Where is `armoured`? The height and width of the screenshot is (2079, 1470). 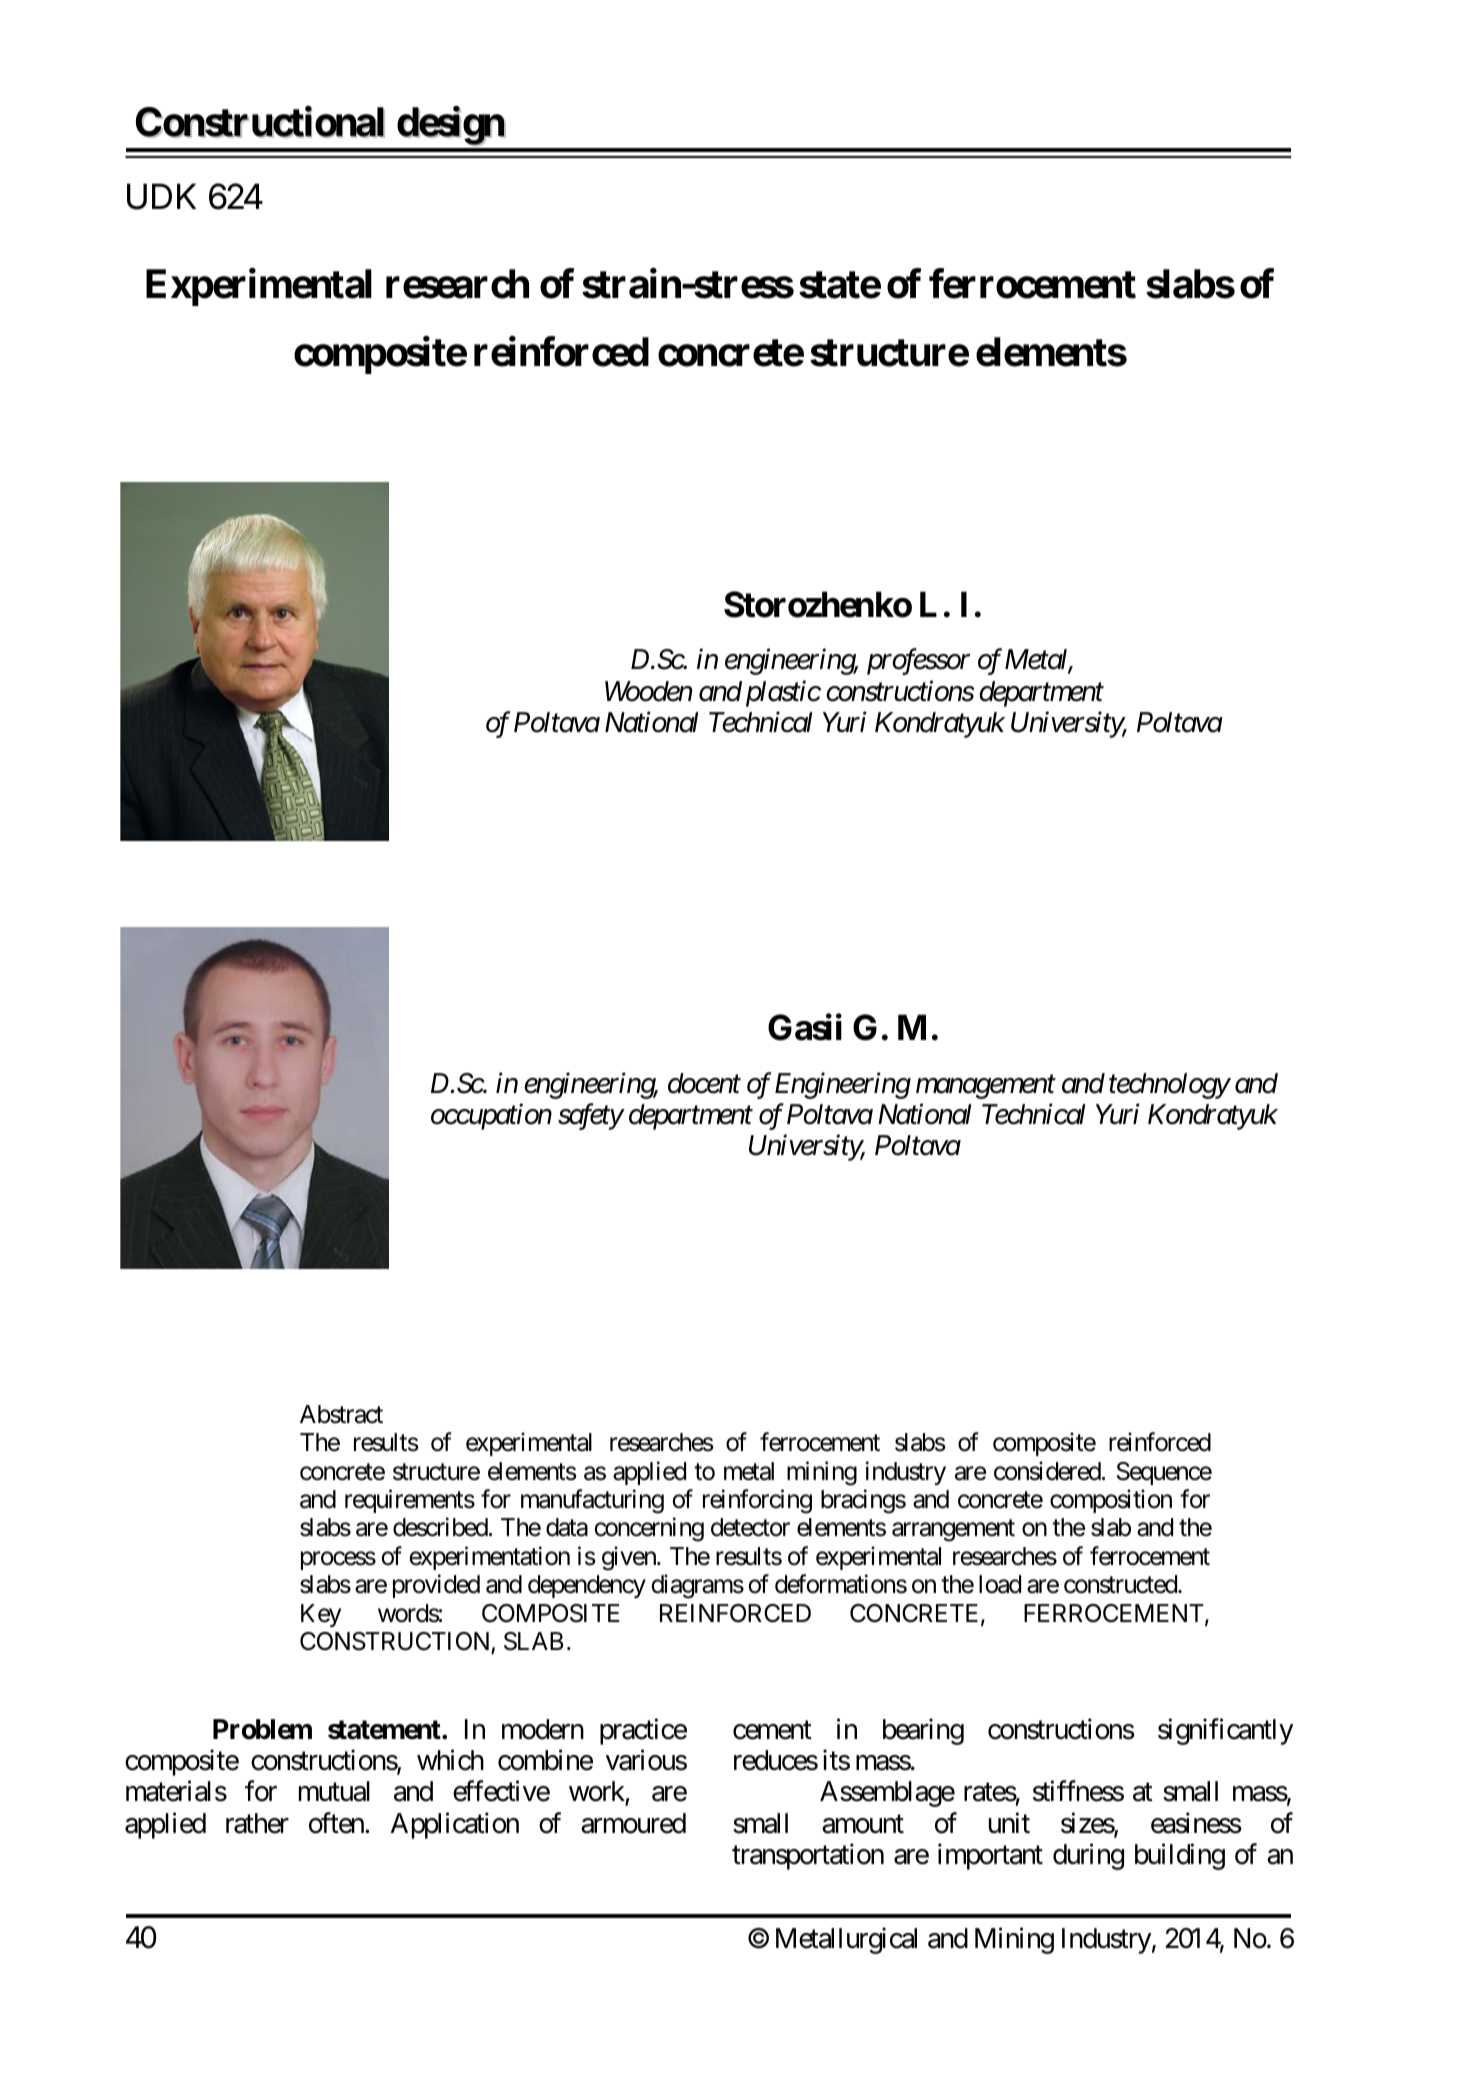
armoured is located at coordinates (633, 1823).
